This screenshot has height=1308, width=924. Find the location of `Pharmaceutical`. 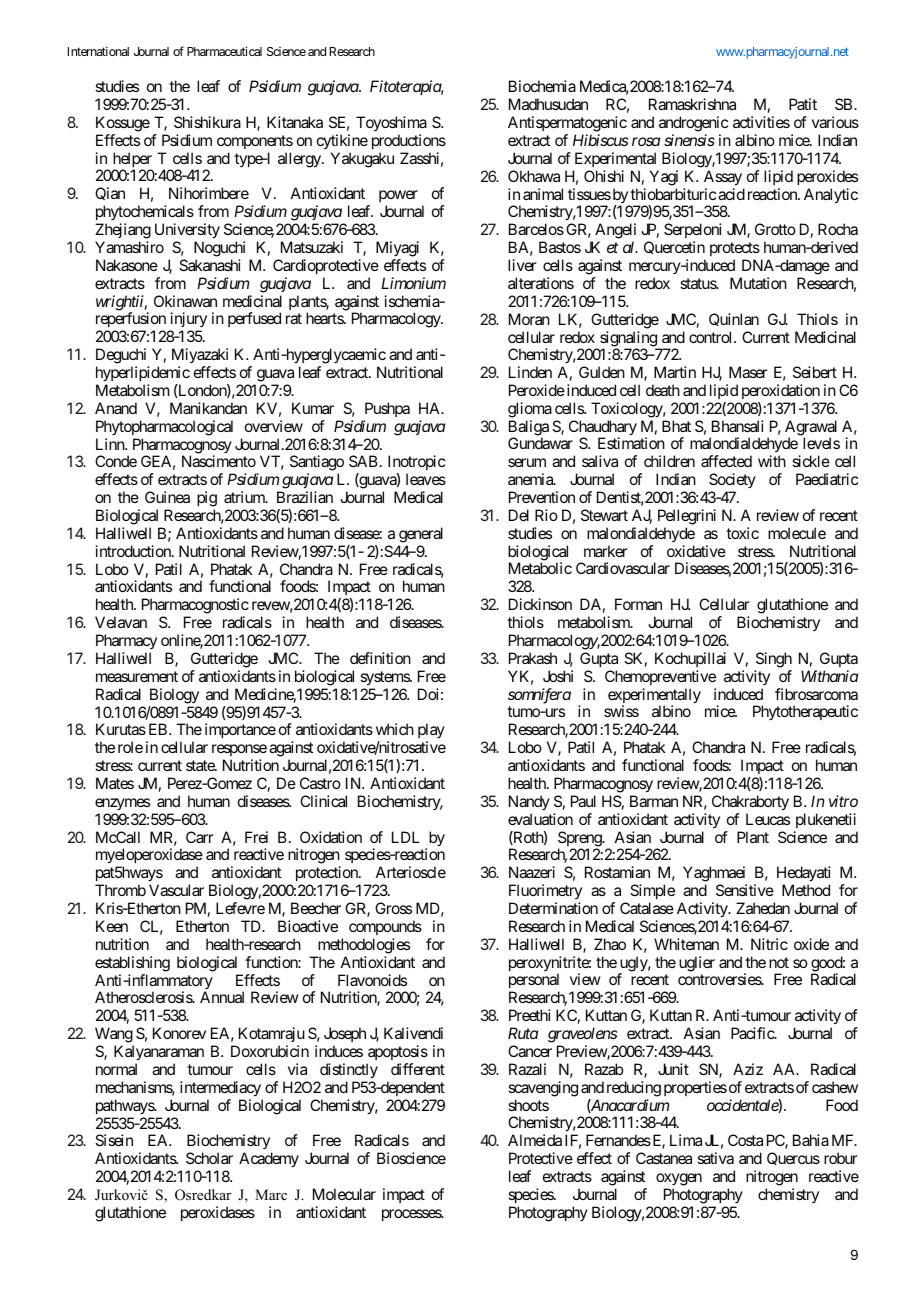

Pharmaceutical is located at coordinates (224, 51).
